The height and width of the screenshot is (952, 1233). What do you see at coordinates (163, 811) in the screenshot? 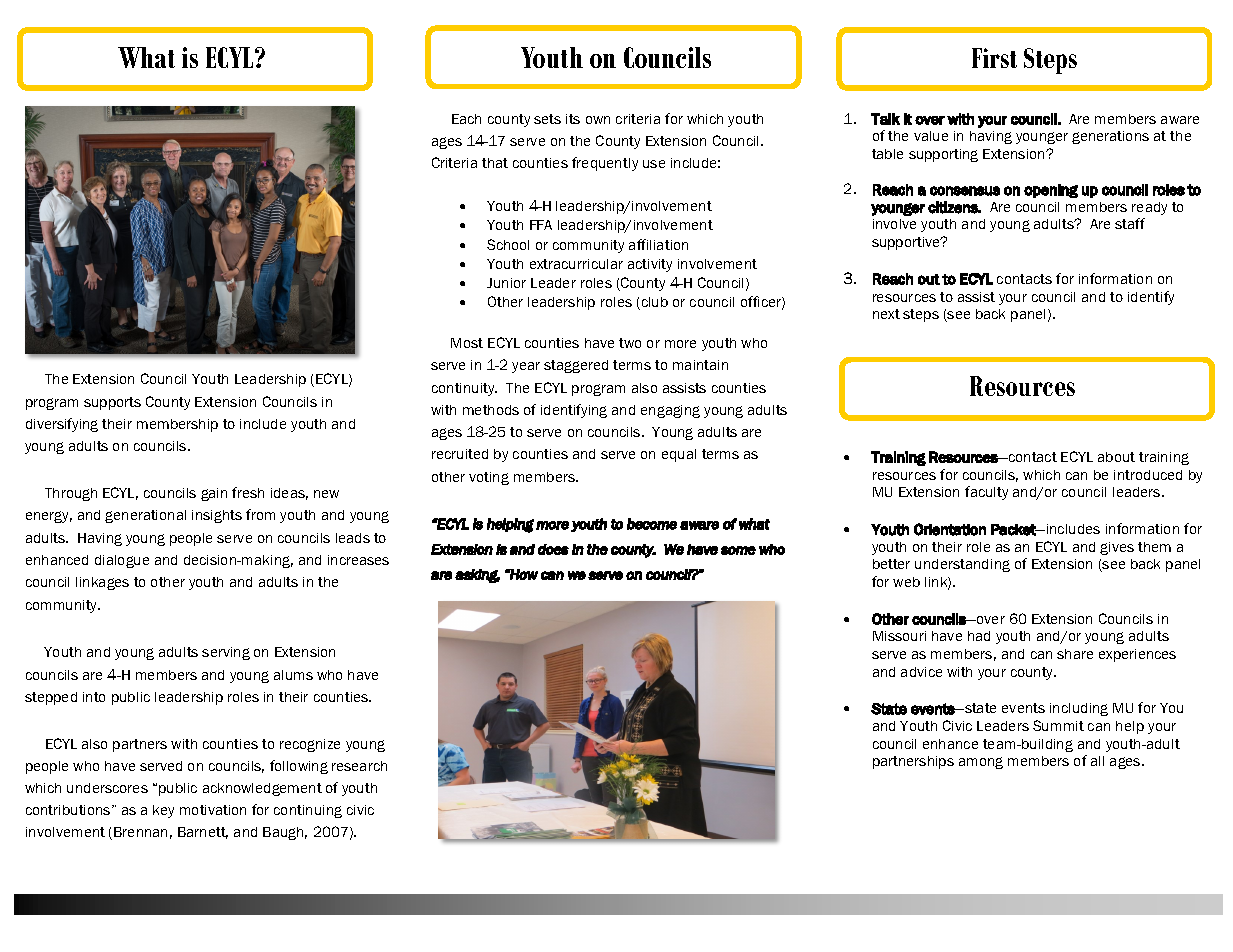
I see `key` at bounding box center [163, 811].
